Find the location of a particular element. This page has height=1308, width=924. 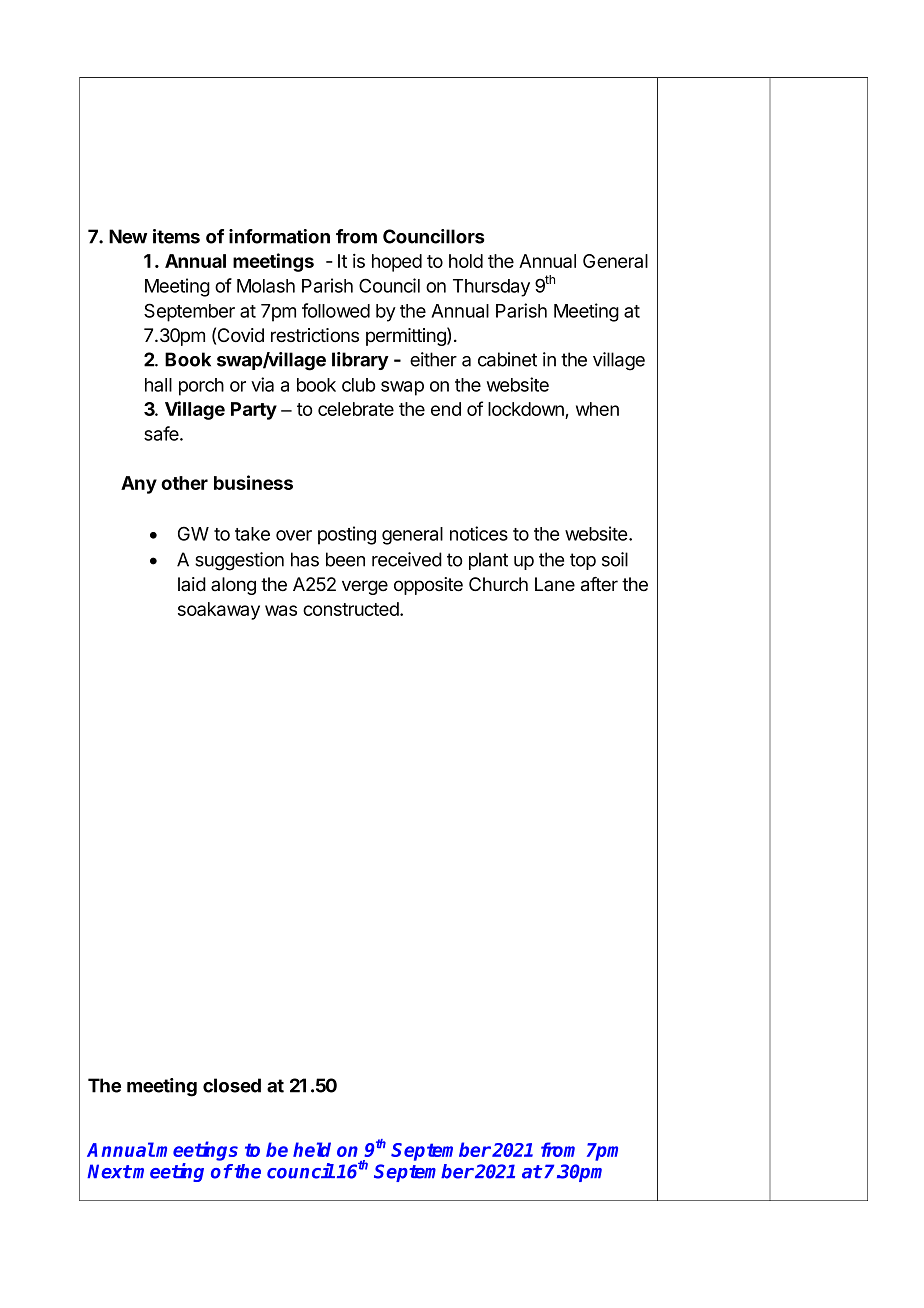

held is located at coordinates (312, 1149).
